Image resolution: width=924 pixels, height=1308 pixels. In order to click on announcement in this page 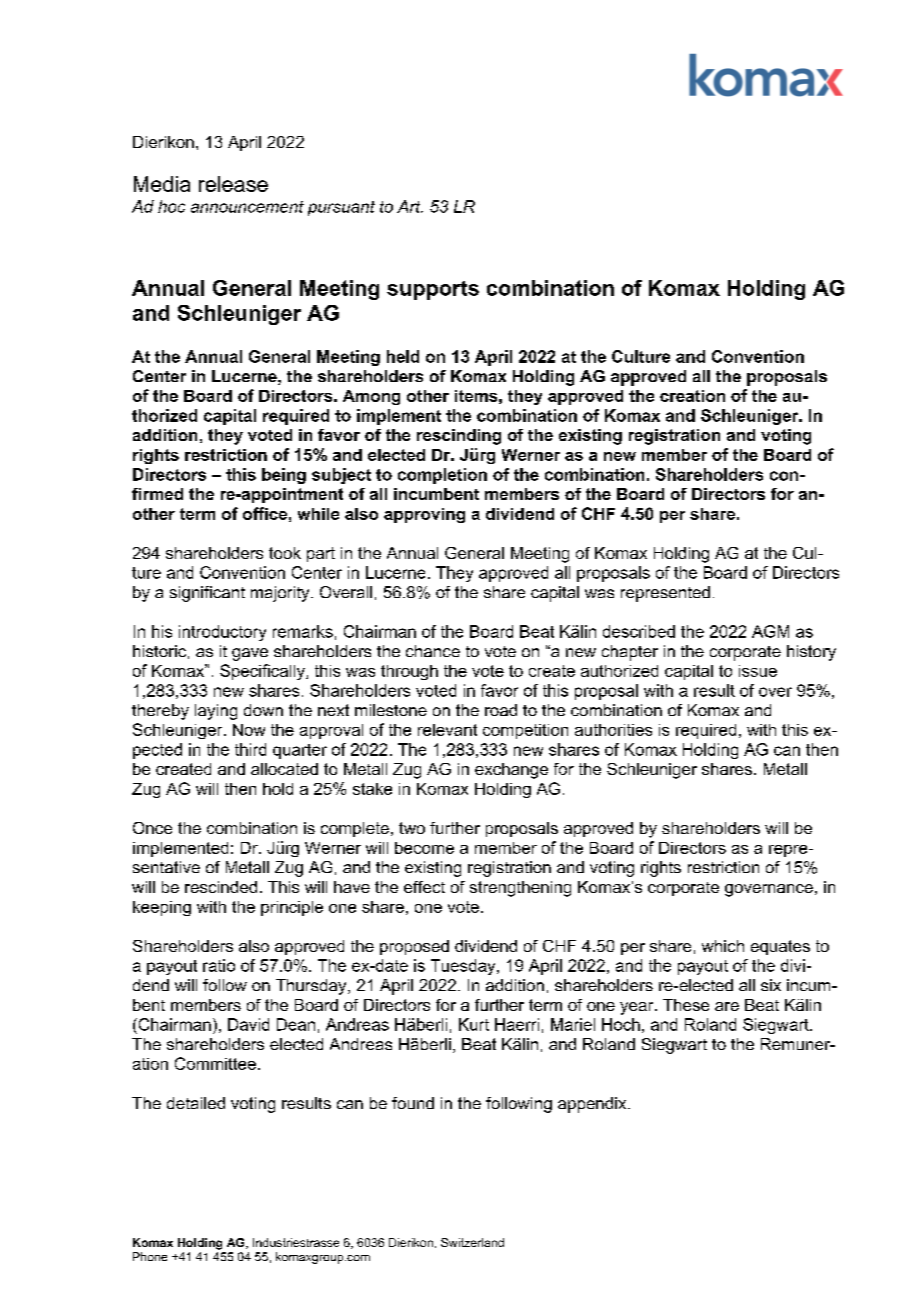, I will do `click(247, 207)`.
